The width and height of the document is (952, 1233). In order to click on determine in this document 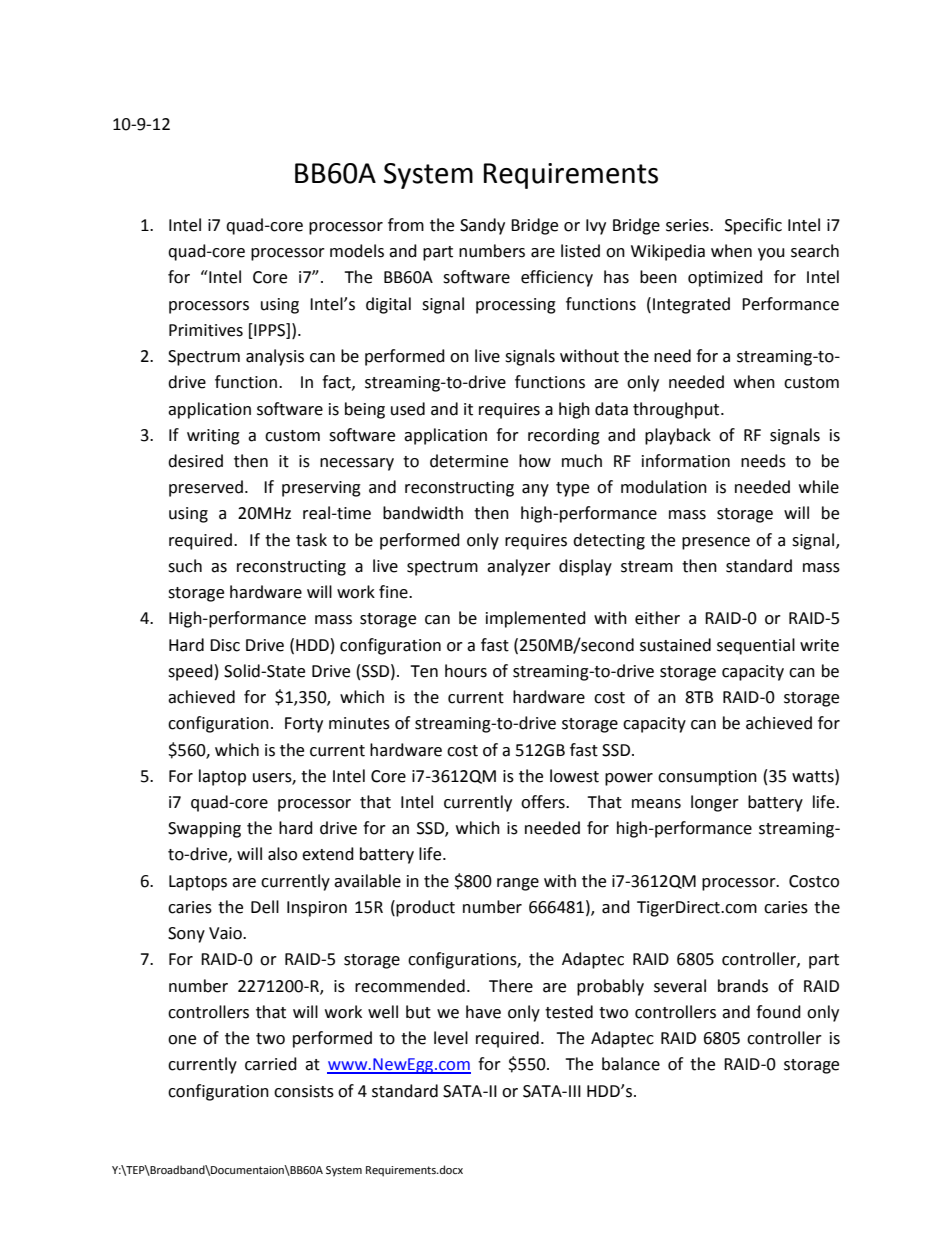, I will do `click(469, 461)`.
